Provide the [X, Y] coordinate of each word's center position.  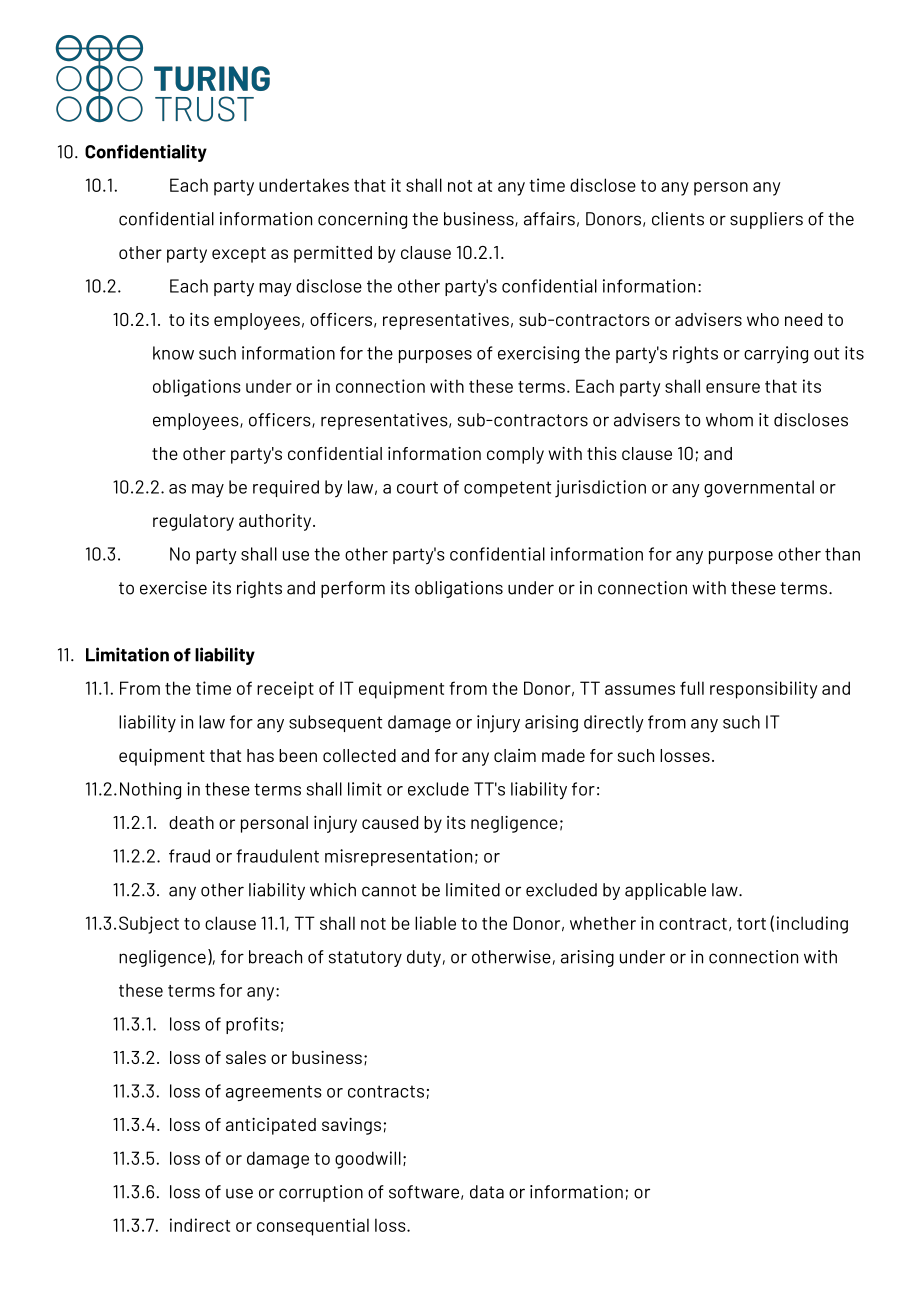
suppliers [766, 220]
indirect [200, 1225]
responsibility [763, 690]
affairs [549, 219]
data [487, 1192]
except [239, 255]
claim [515, 755]
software [424, 1192]
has [260, 755]
